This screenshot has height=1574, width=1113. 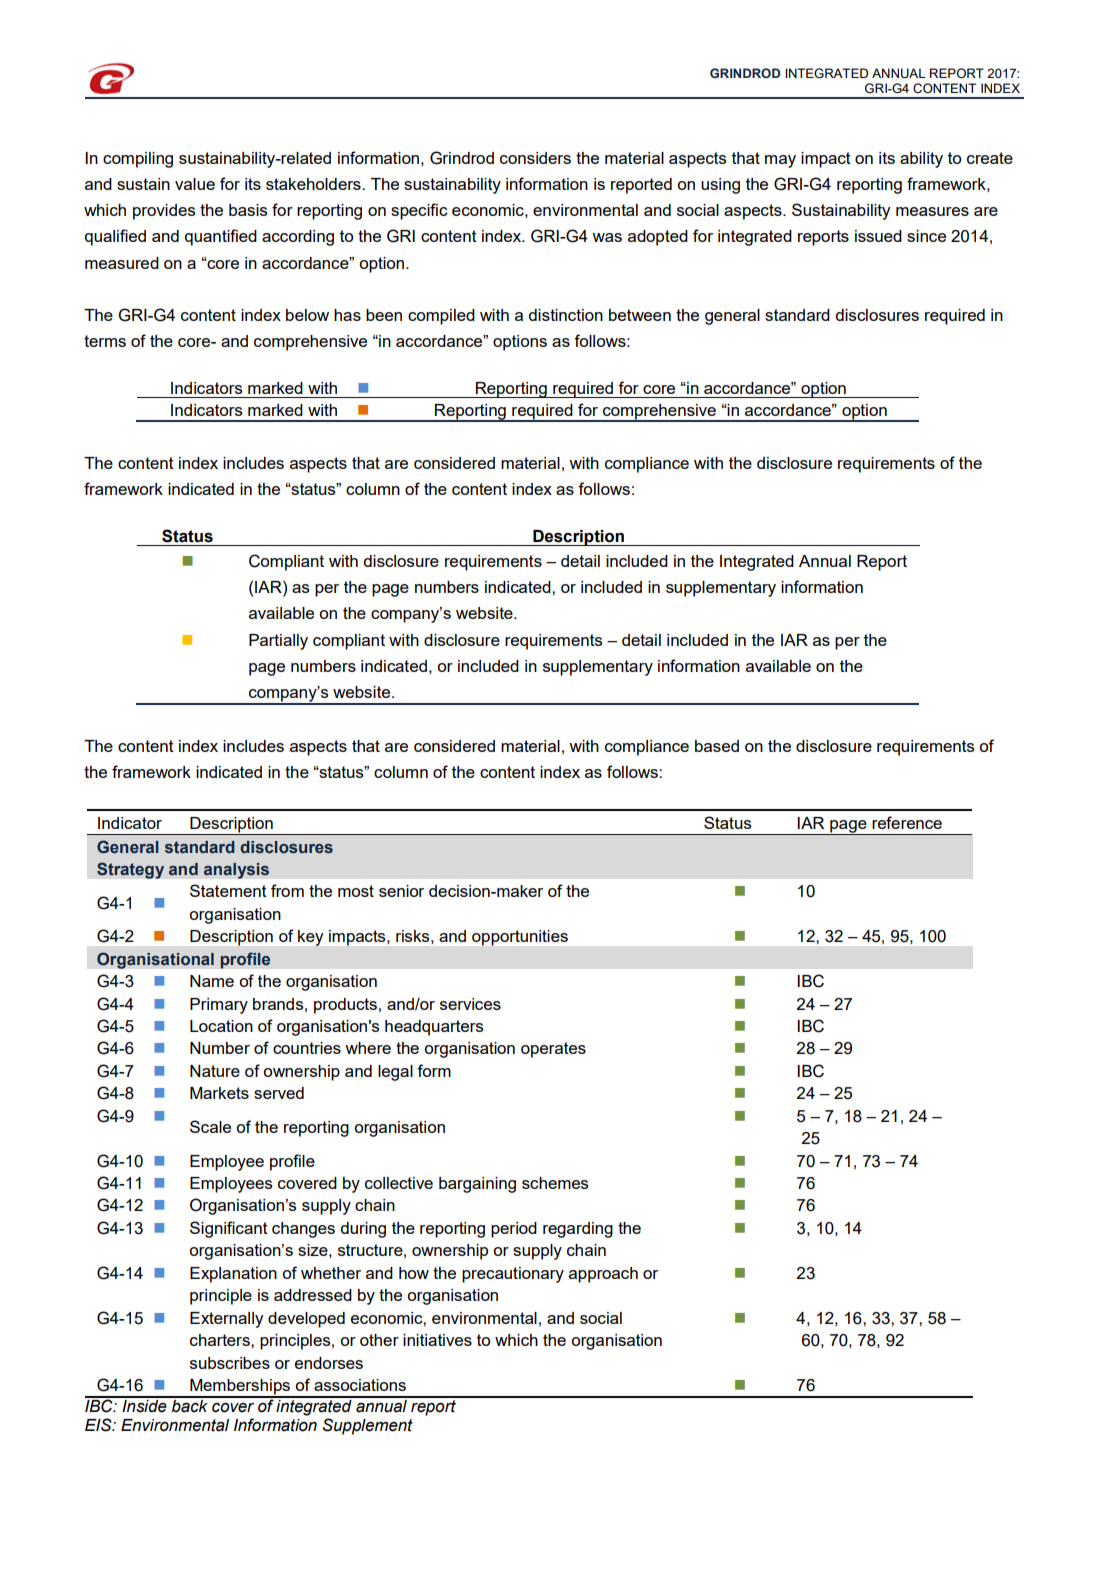 I want to click on Memberships, so click(x=240, y=1388).
